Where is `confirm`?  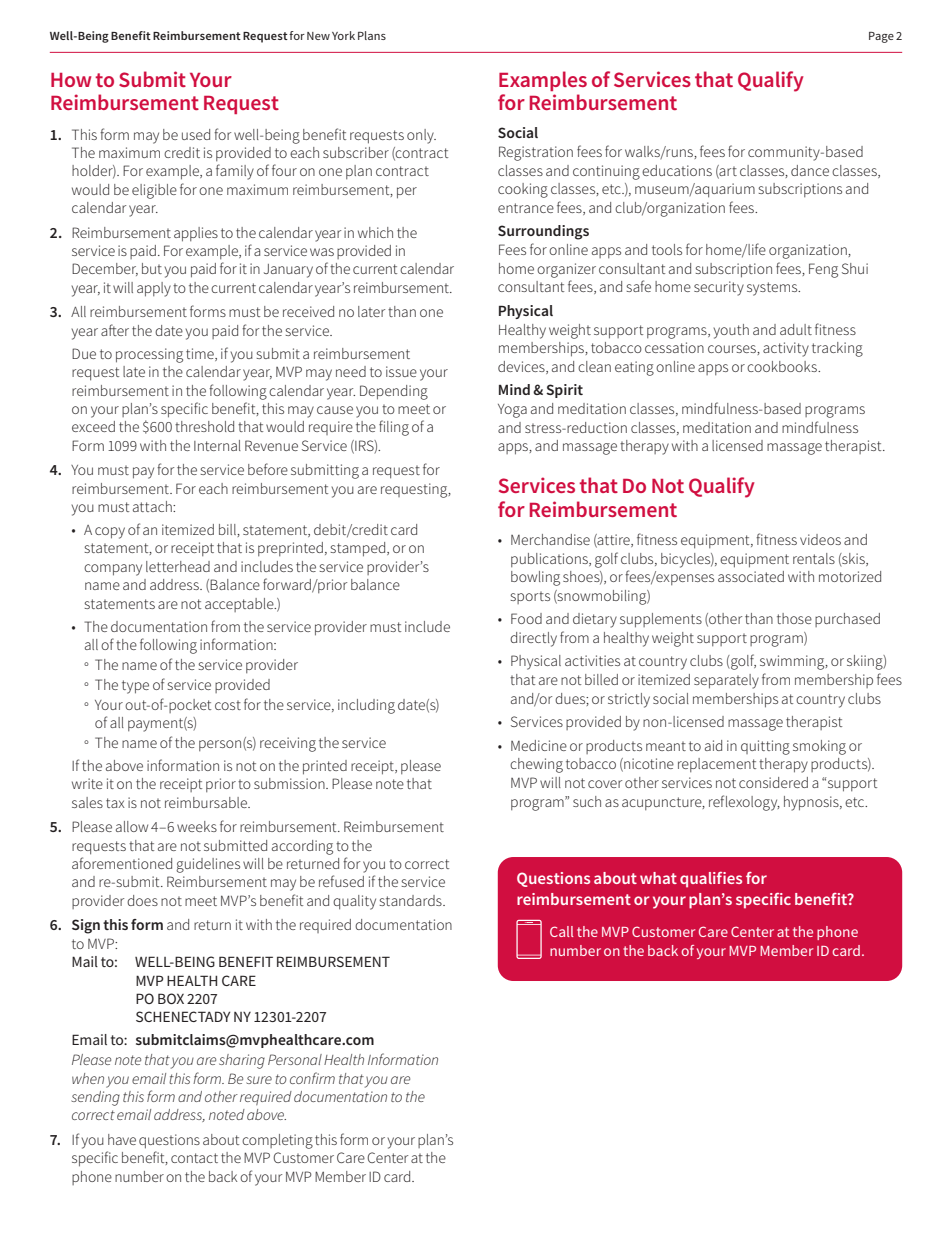 confirm is located at coordinates (312, 1078).
